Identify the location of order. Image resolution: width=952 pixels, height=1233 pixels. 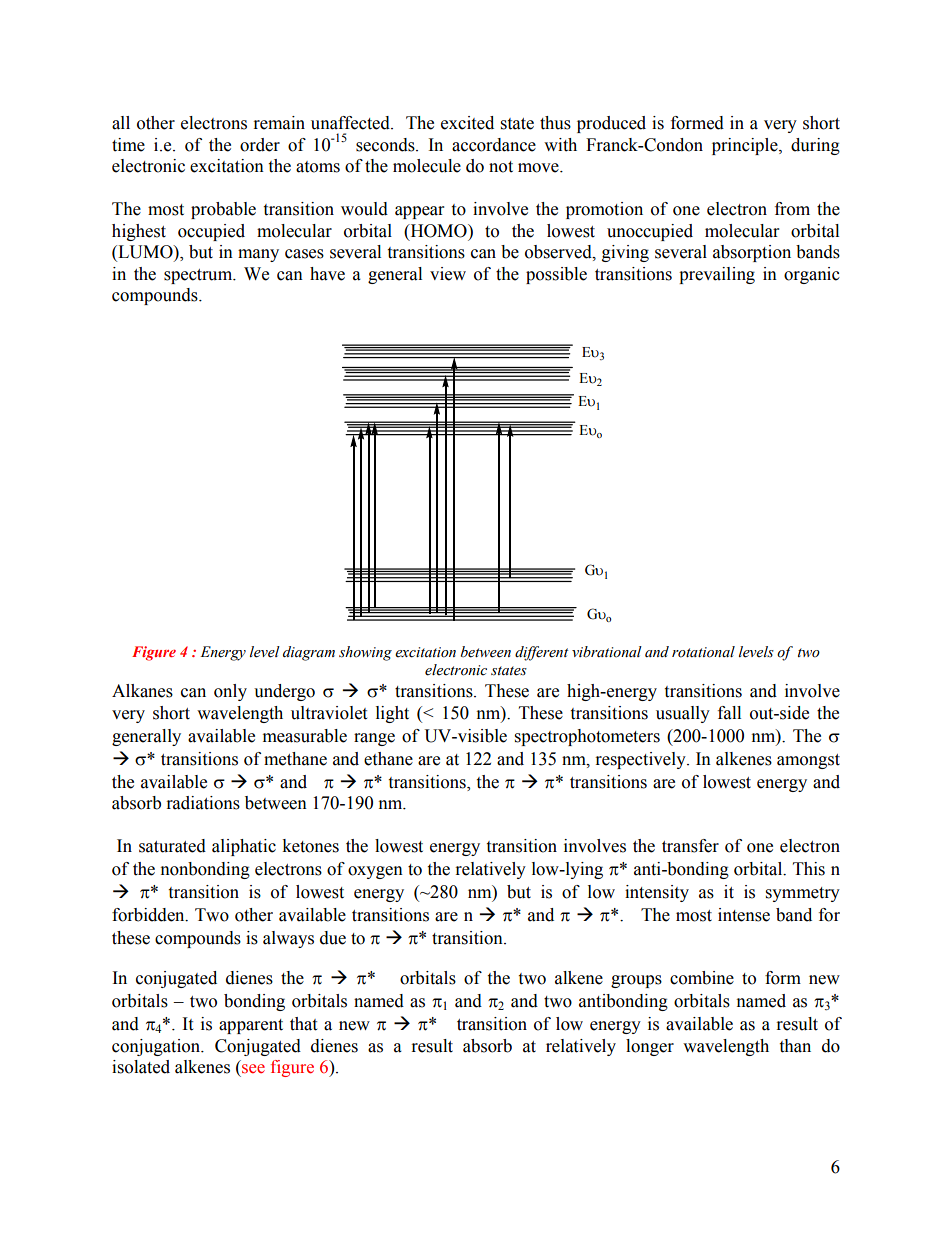
(260, 145).
